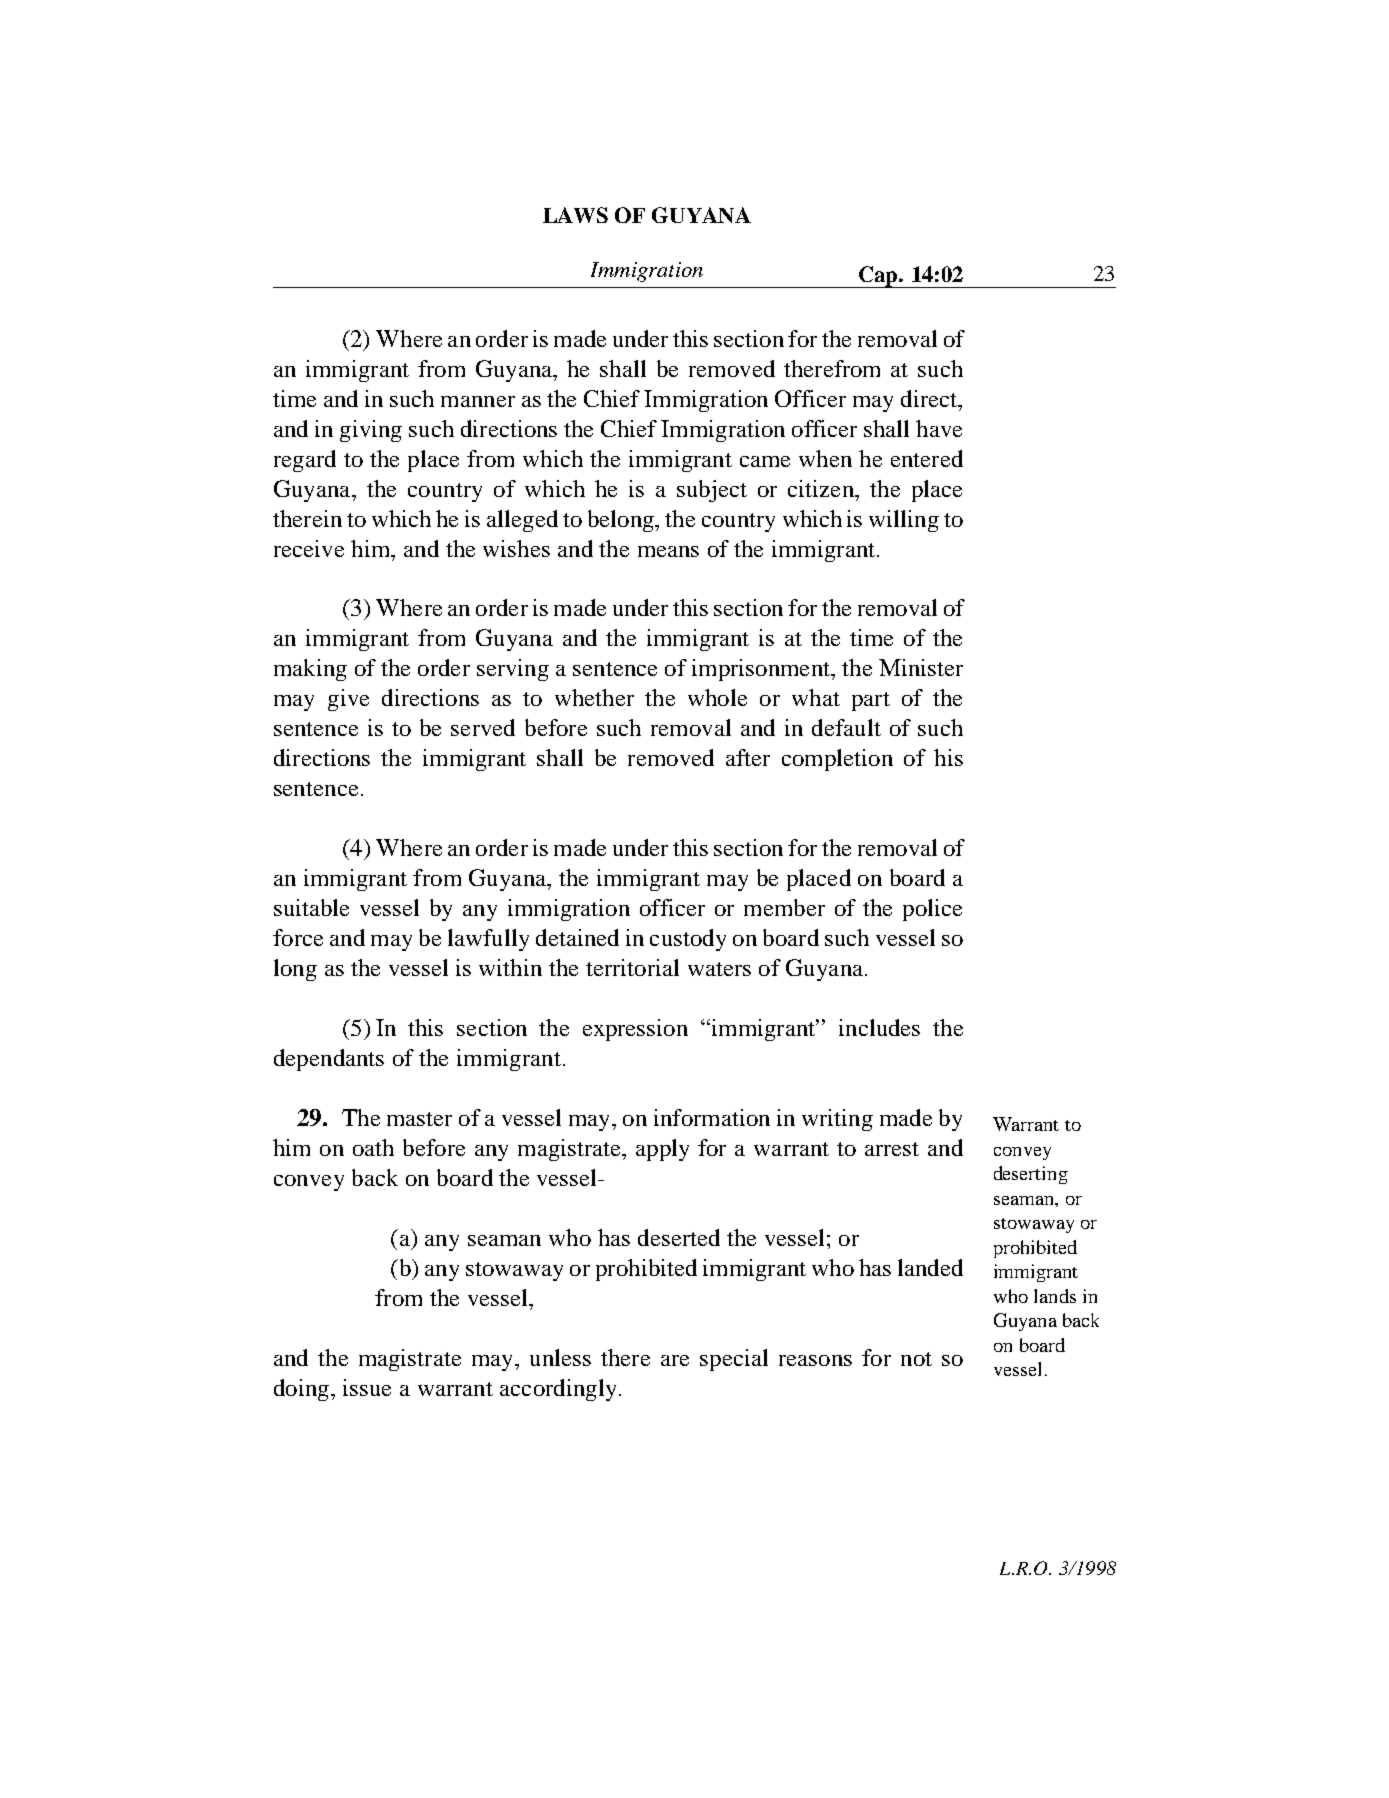 Image resolution: width=1389 pixels, height=1798 pixels. What do you see at coordinates (310, 670) in the image?
I see `making` at bounding box center [310, 670].
